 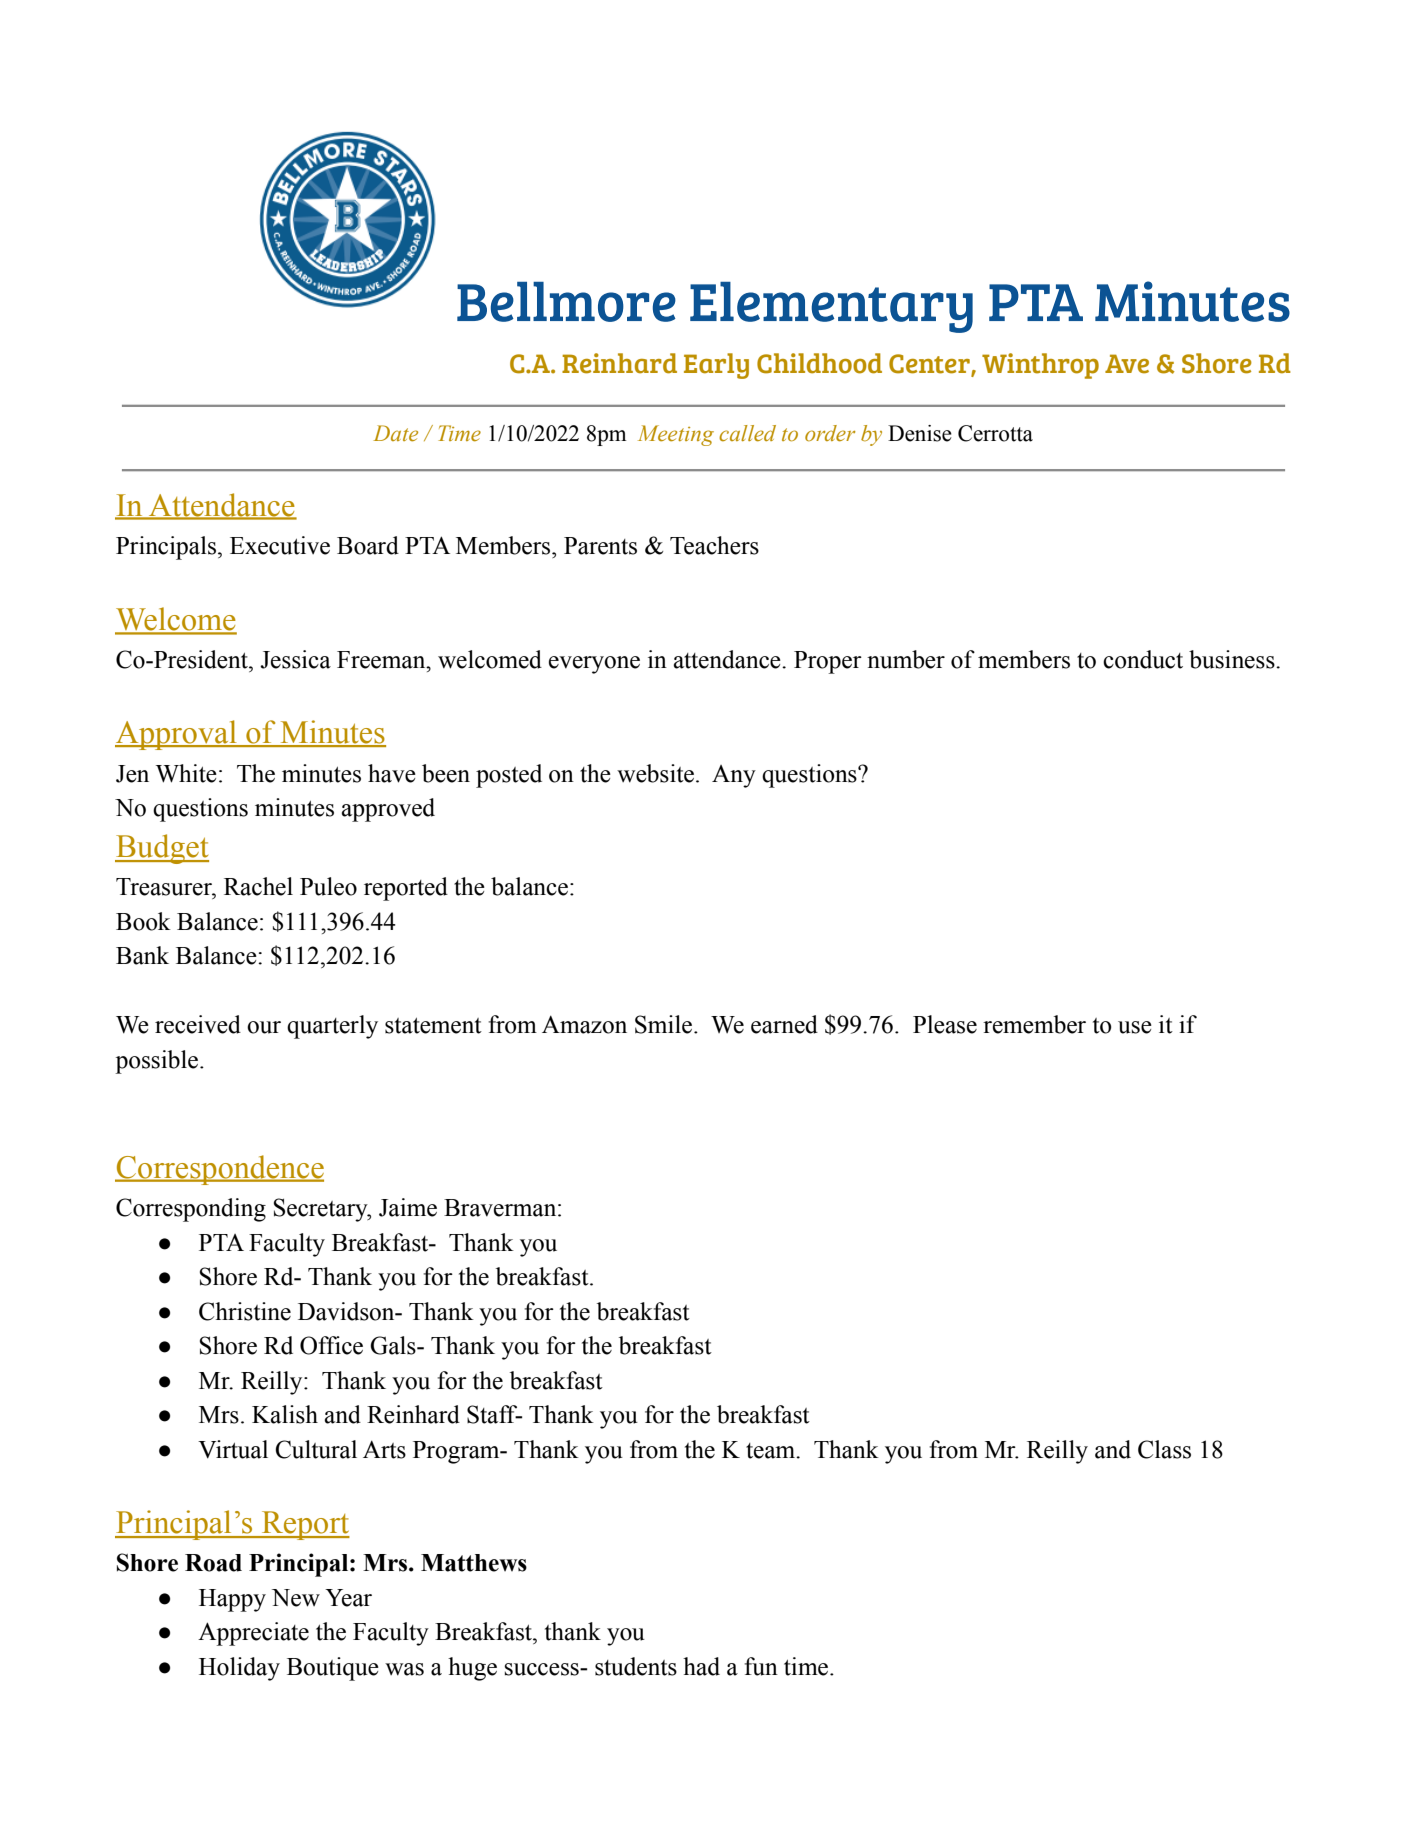 What do you see at coordinates (665, 1024) in the screenshot?
I see `Smile` at bounding box center [665, 1024].
